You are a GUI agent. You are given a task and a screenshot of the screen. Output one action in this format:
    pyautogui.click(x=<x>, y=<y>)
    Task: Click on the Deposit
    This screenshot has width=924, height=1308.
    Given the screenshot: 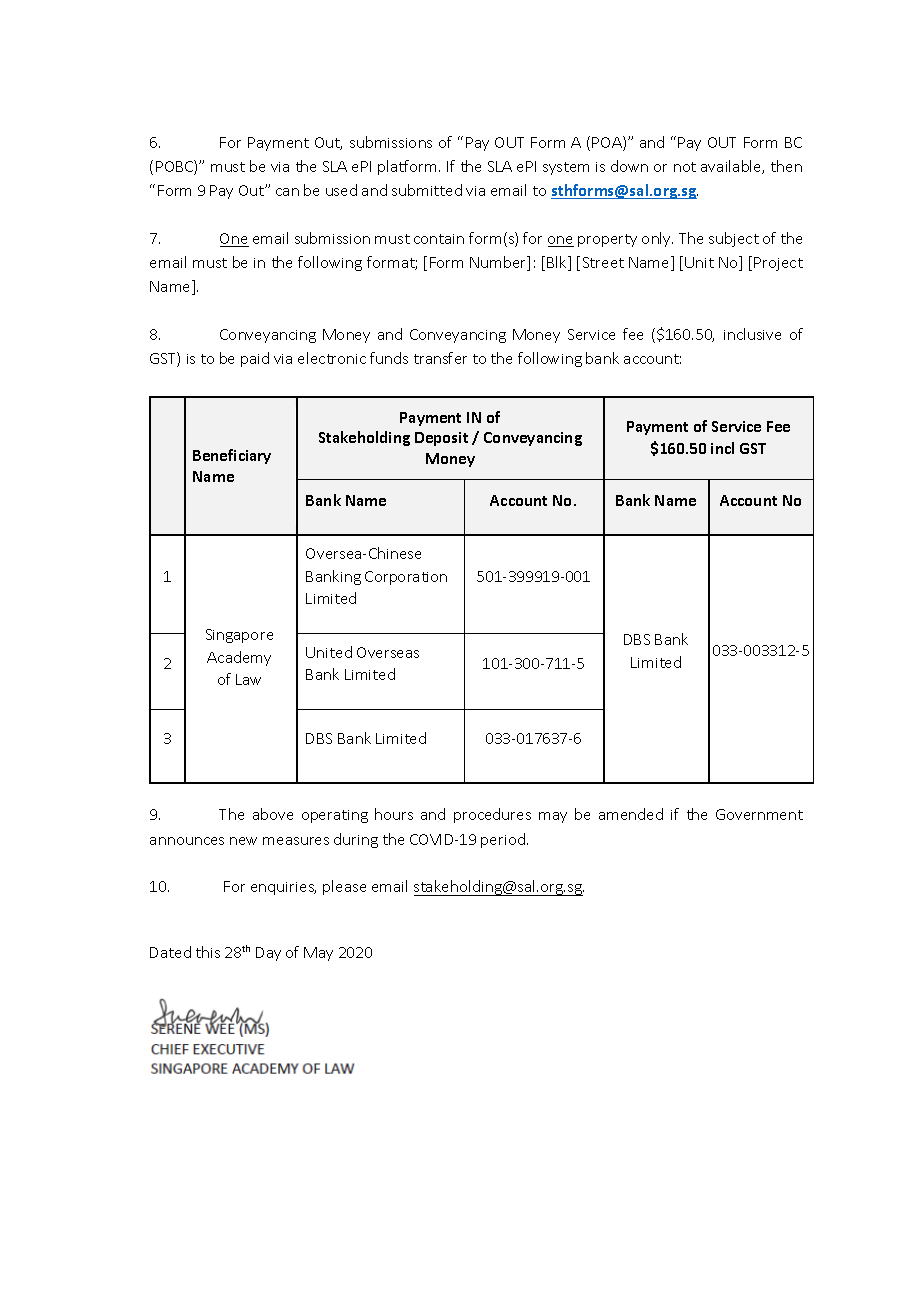 What is the action you would take?
    pyautogui.click(x=441, y=439)
